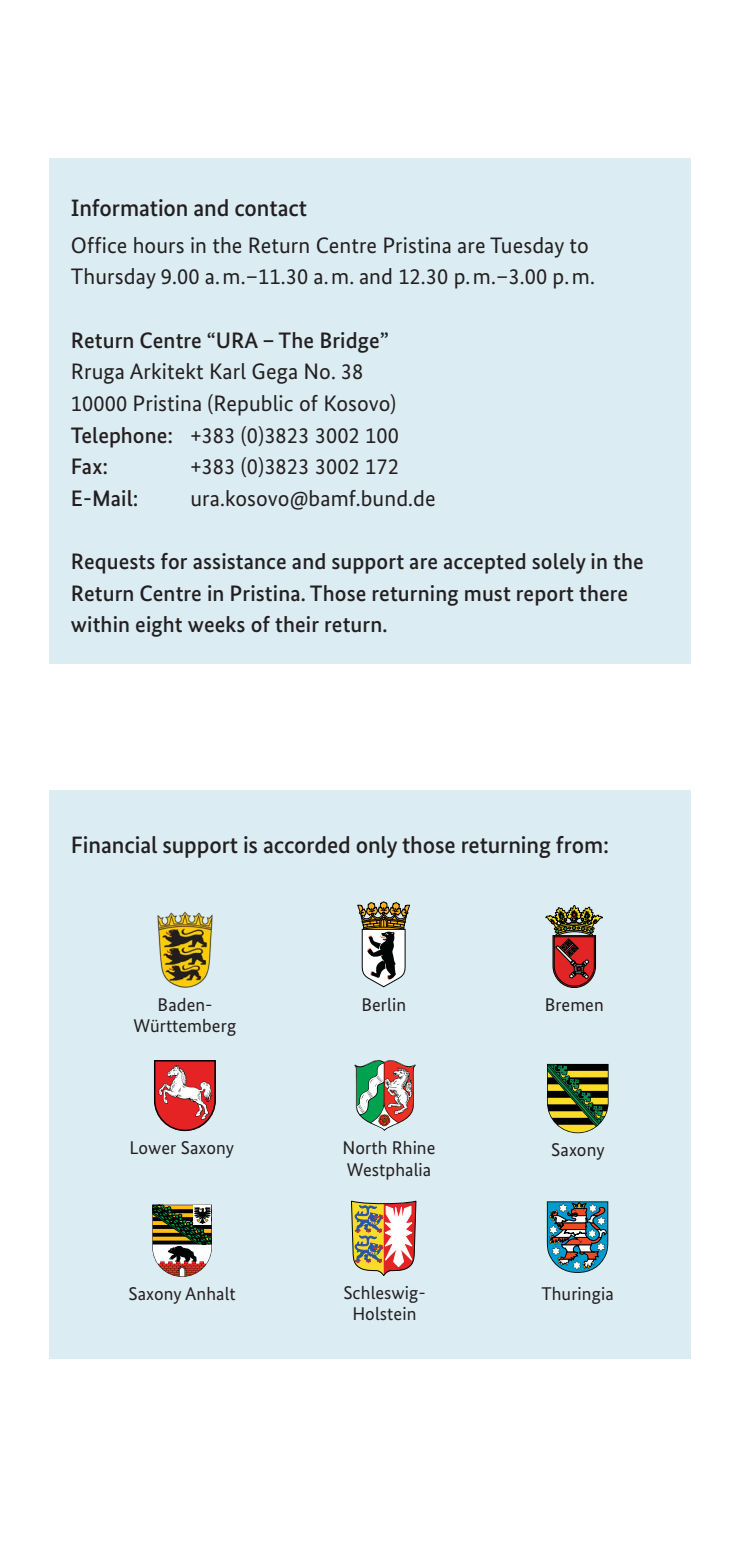  What do you see at coordinates (579, 845) in the document?
I see `from` at bounding box center [579, 845].
